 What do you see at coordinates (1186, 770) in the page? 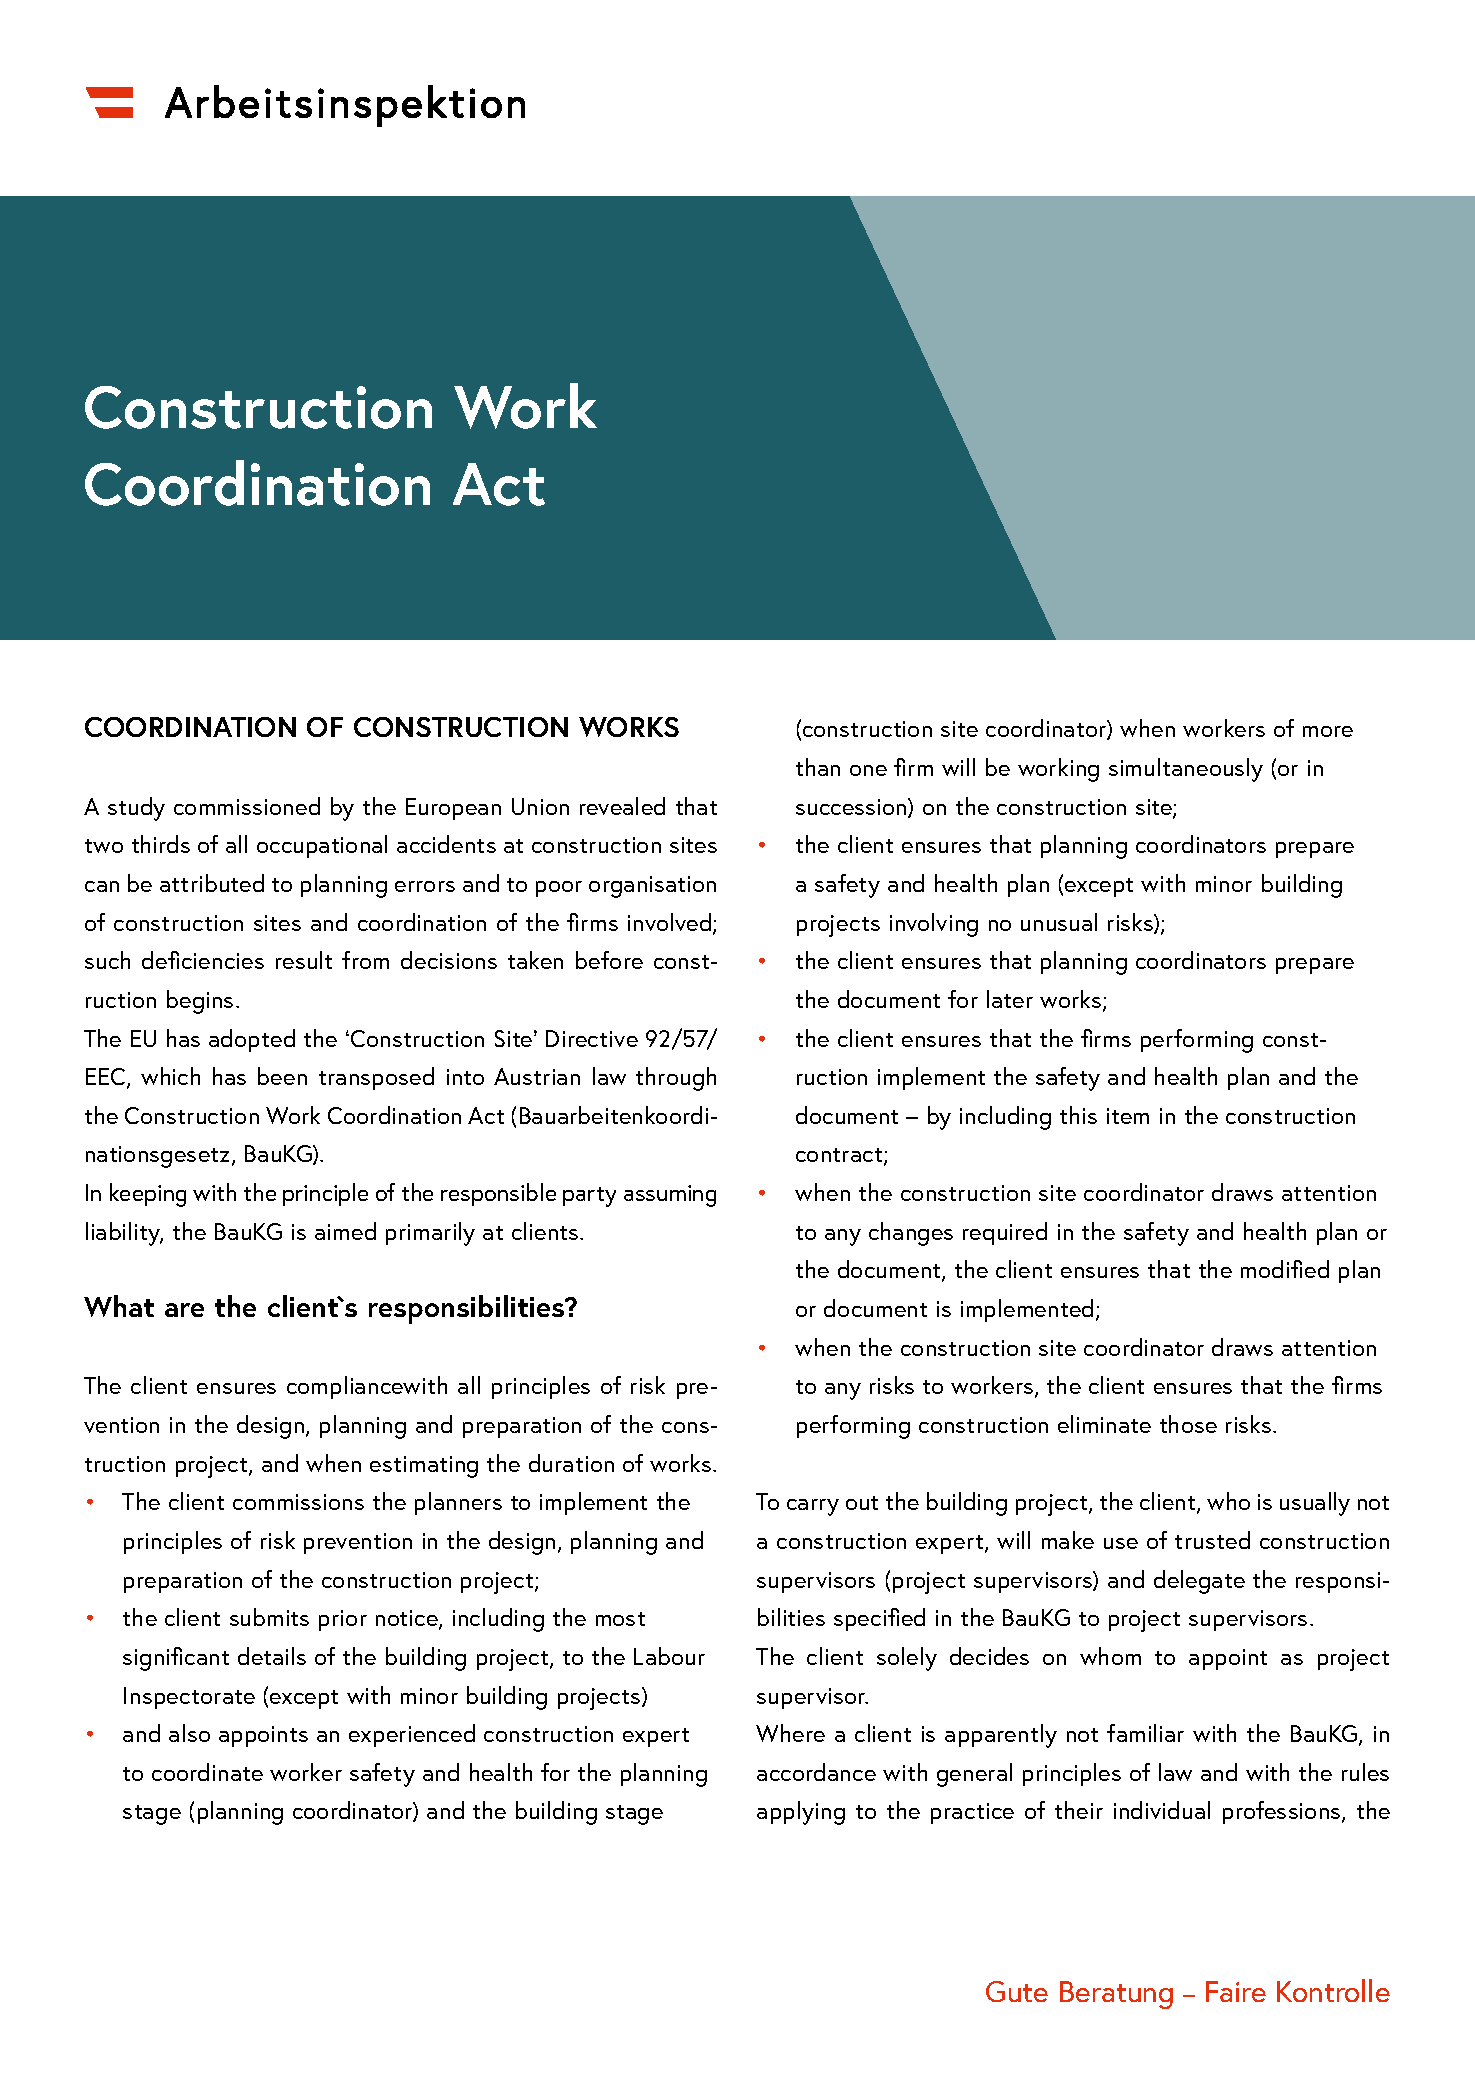
I see `simultaneously` at bounding box center [1186, 770].
